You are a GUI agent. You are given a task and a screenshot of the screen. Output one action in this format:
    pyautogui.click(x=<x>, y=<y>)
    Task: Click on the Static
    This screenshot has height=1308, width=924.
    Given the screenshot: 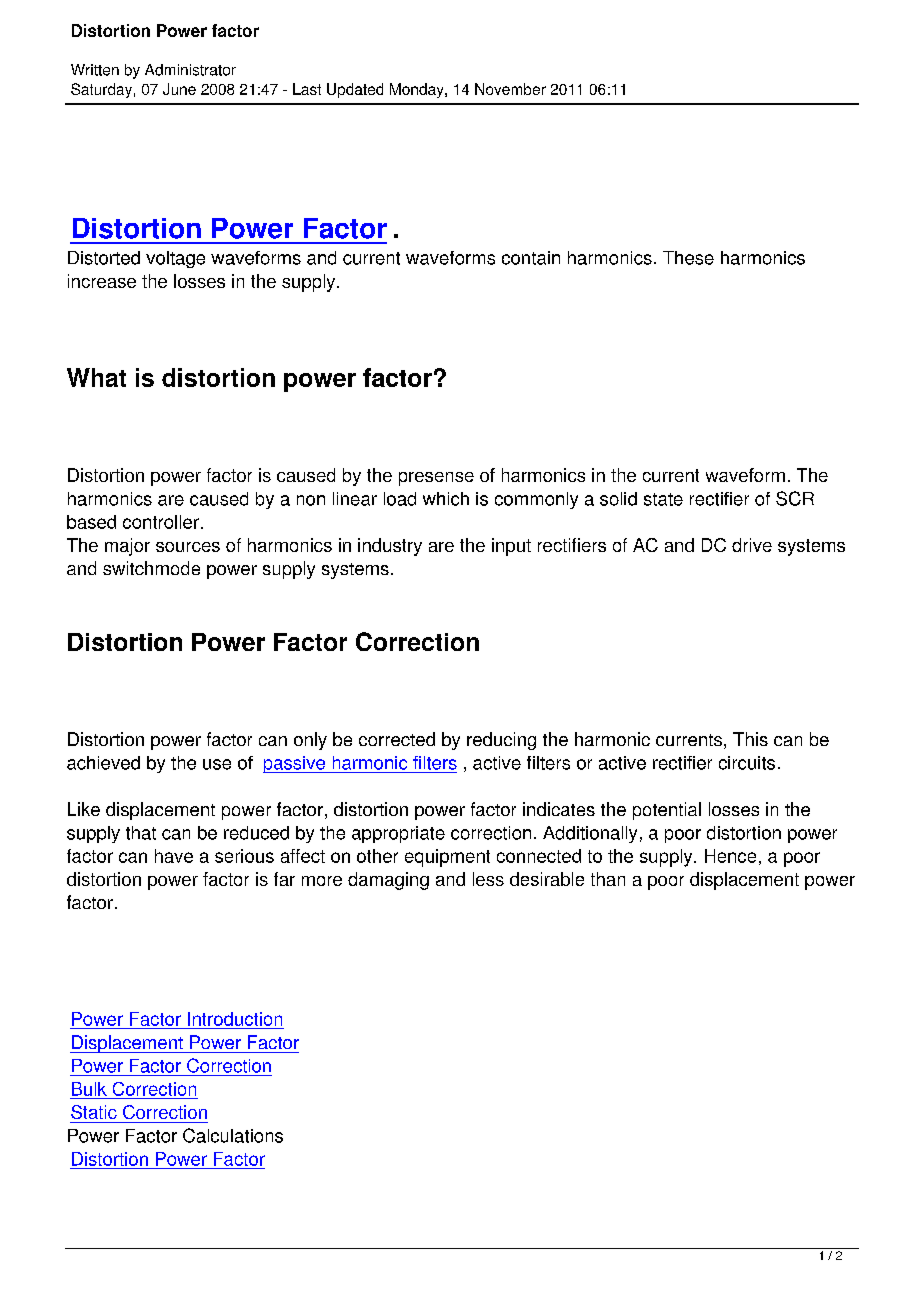 What is the action you would take?
    pyautogui.click(x=94, y=1112)
